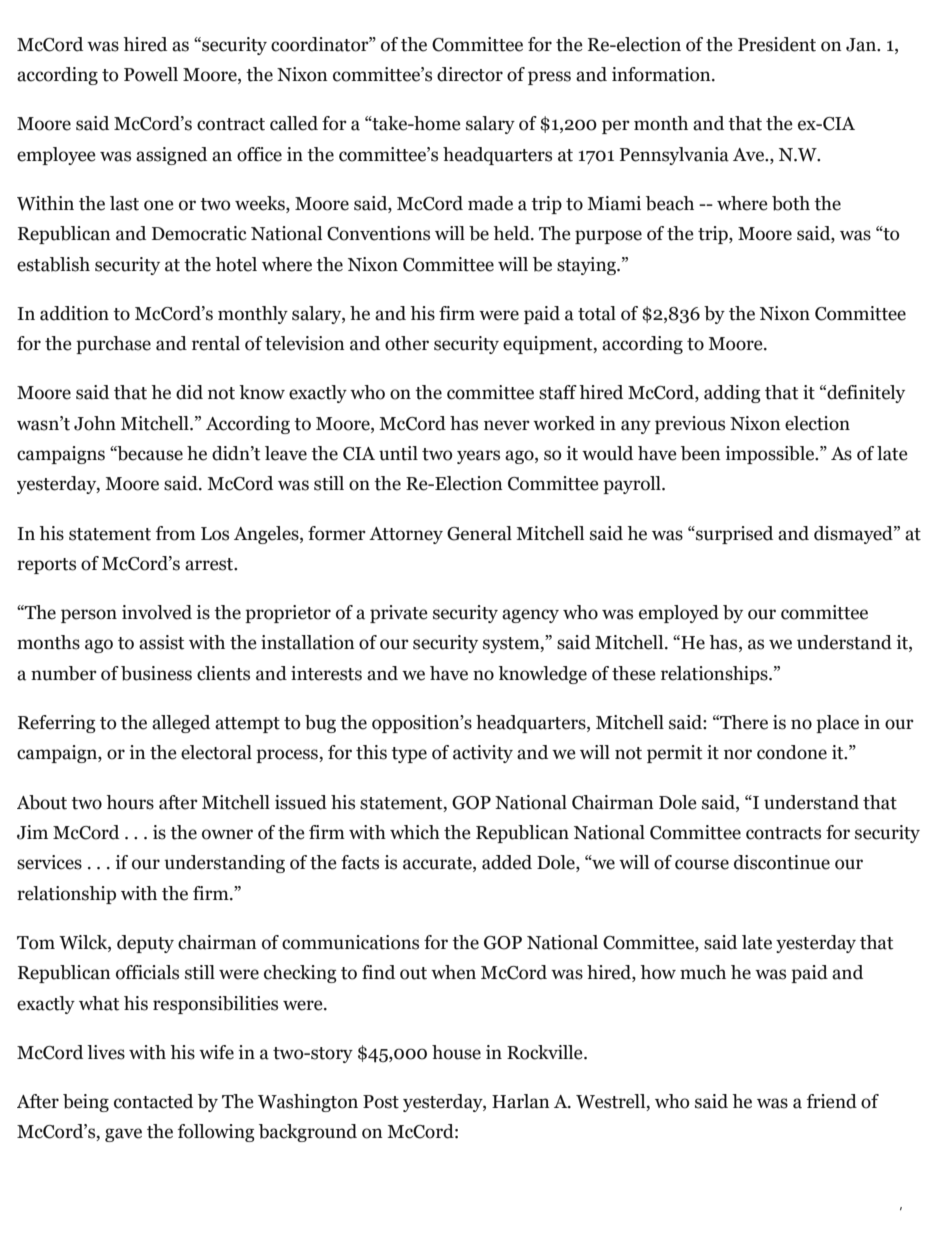  I want to click on Post, so click(381, 1102).
